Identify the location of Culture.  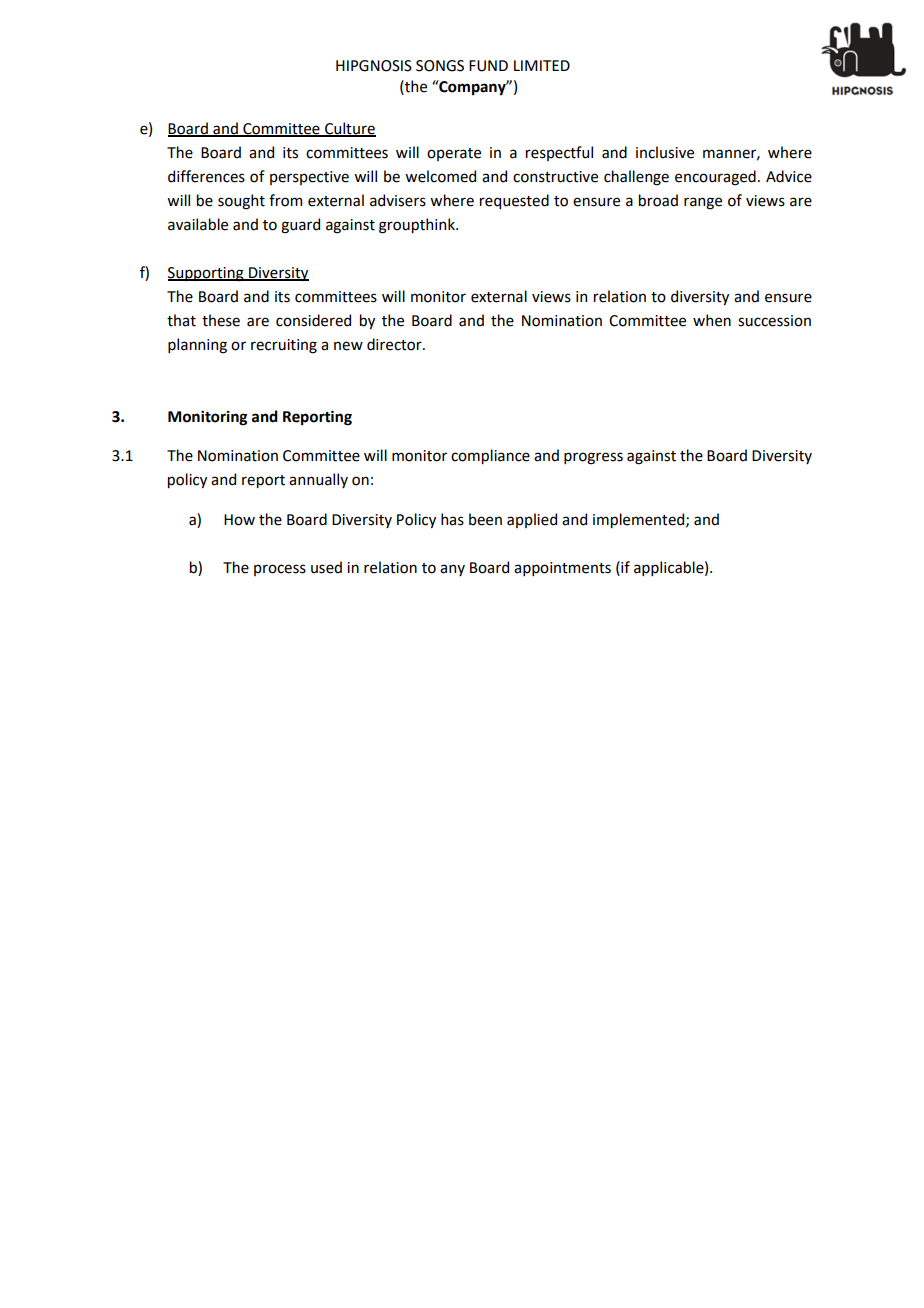
(349, 129).
